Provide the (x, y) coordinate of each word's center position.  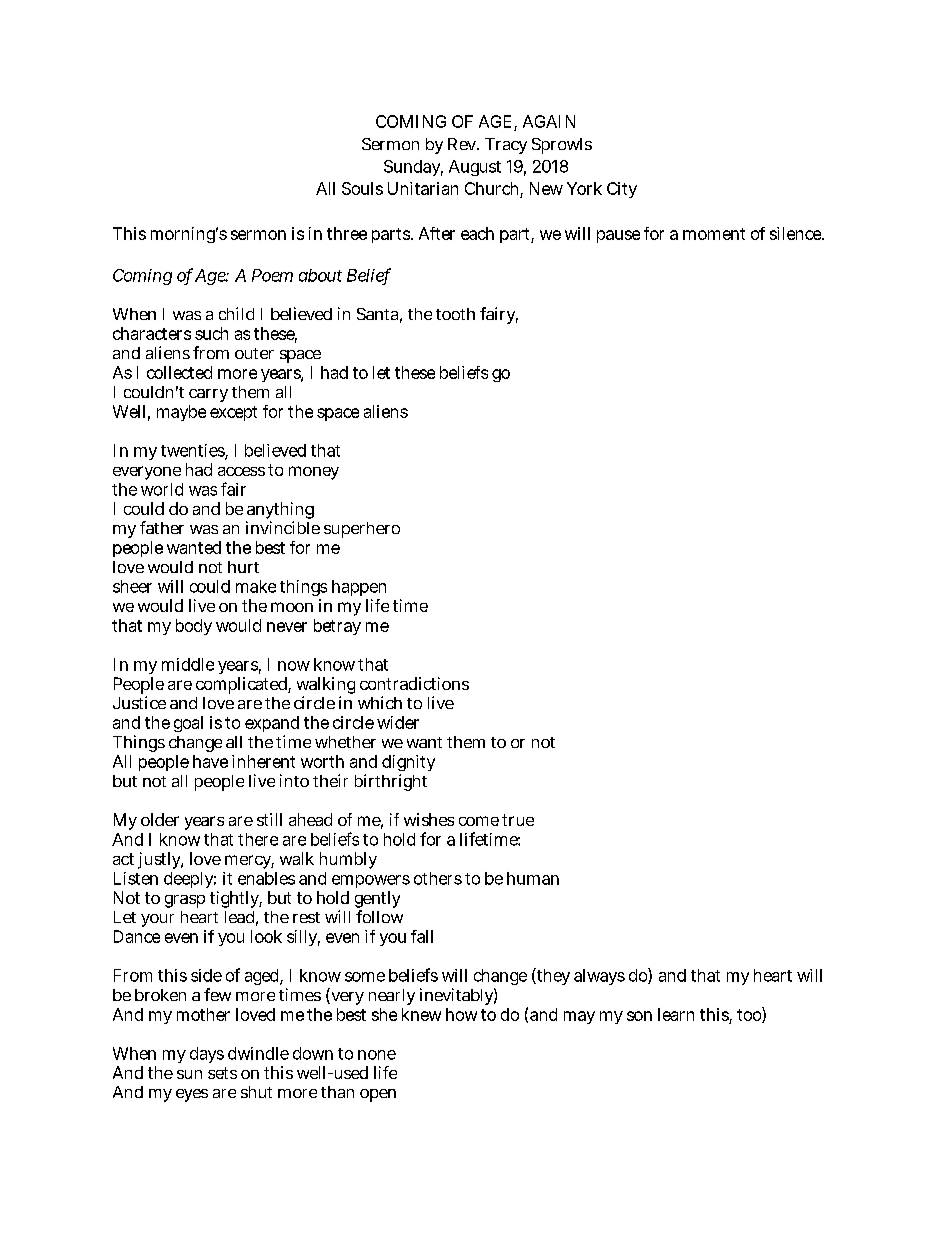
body (194, 627)
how (461, 1014)
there (258, 839)
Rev (463, 144)
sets (222, 1073)
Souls (362, 188)
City (622, 190)
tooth (455, 314)
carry (208, 395)
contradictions (414, 683)
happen (359, 588)
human (533, 878)
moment (714, 234)
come (479, 821)
